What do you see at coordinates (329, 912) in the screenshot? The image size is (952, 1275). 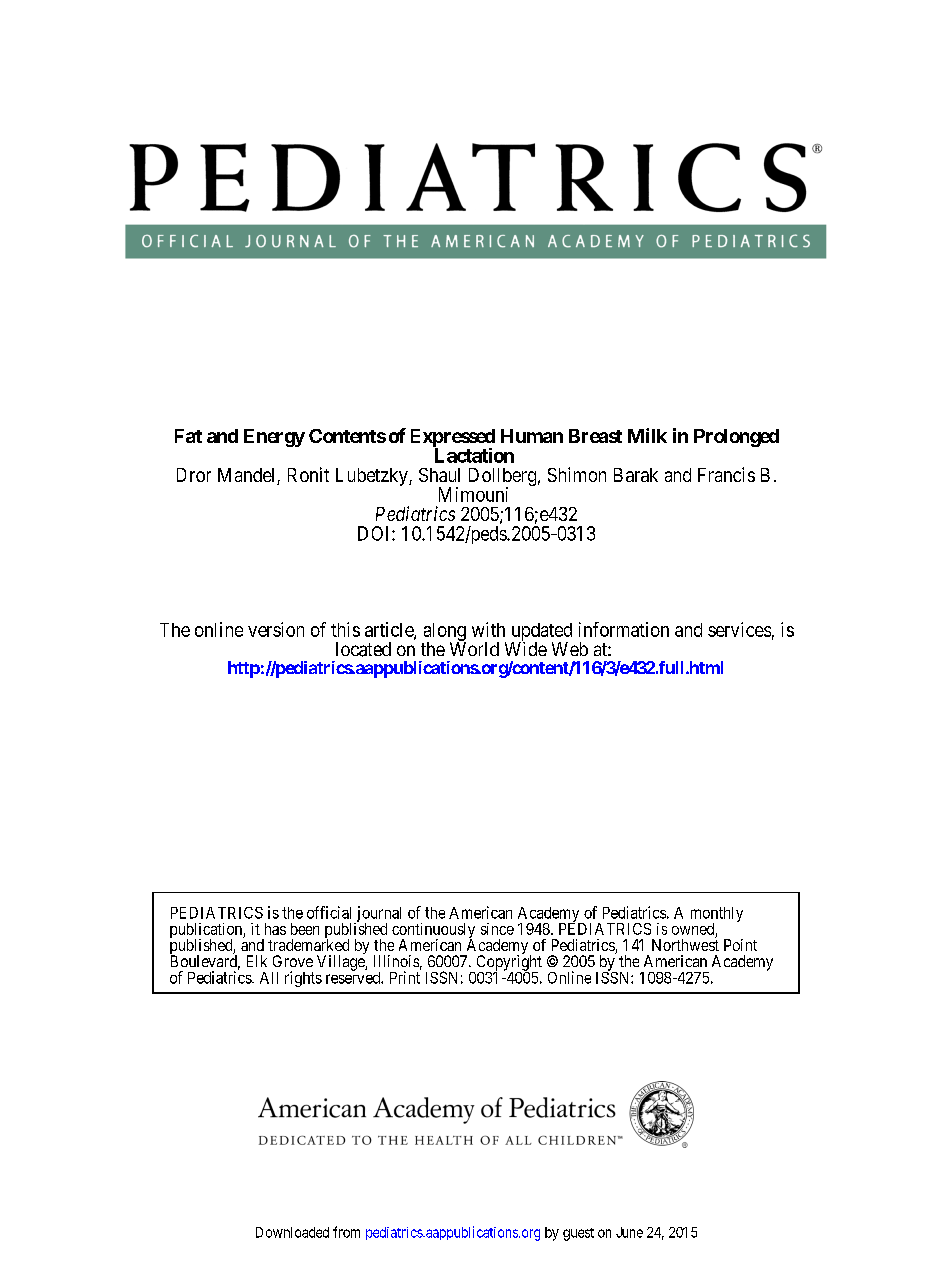 I see `official` at bounding box center [329, 912].
